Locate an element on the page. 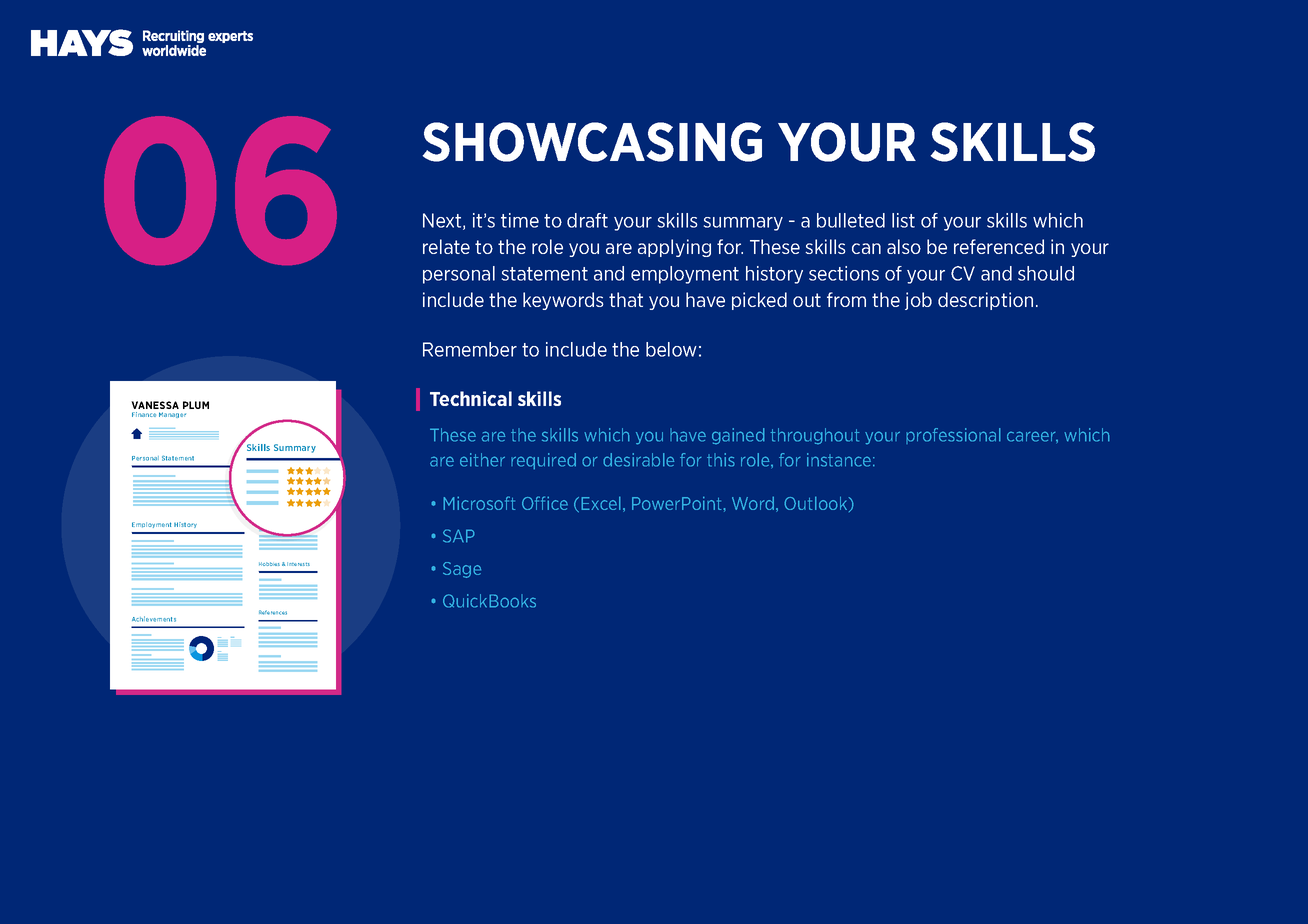  draft is located at coordinates (587, 220).
